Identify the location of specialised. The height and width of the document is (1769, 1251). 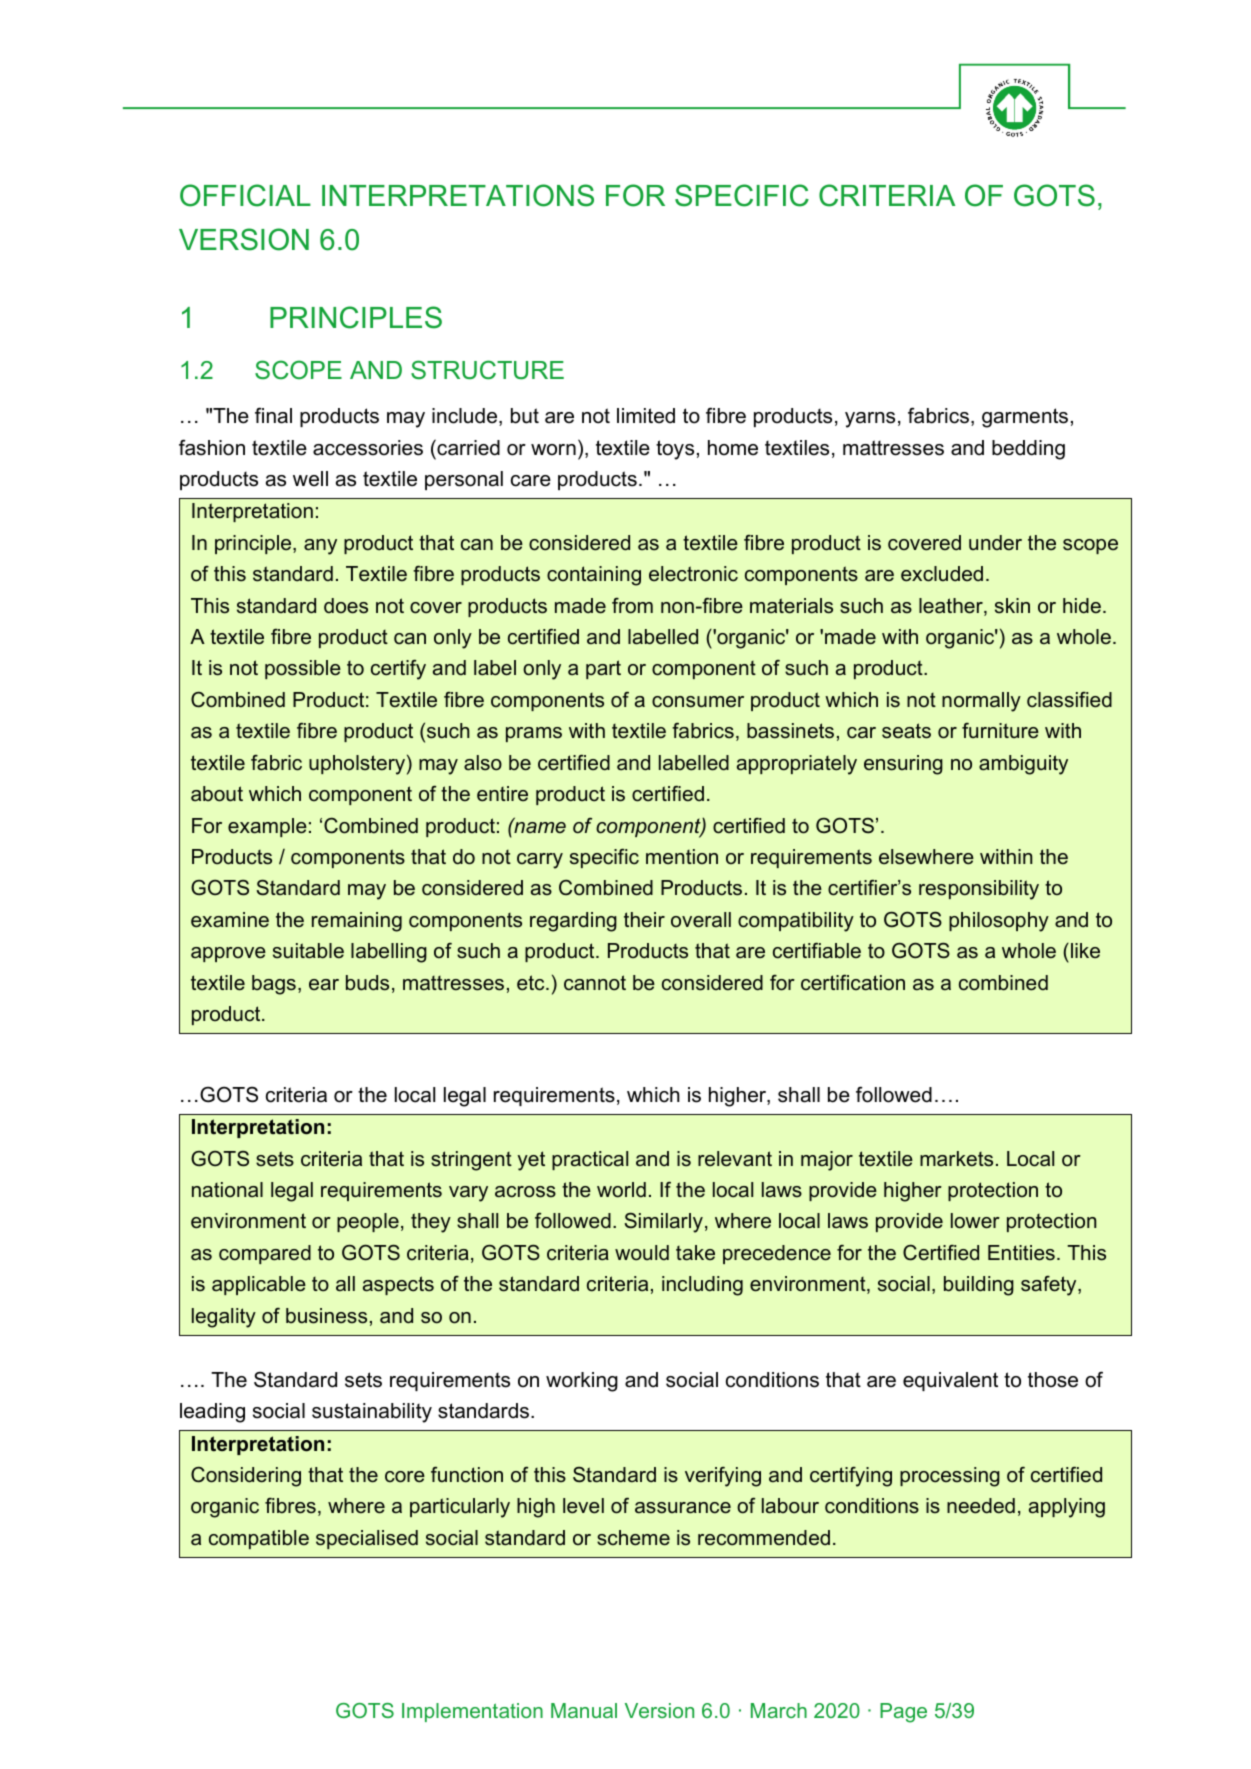
(367, 1539).
